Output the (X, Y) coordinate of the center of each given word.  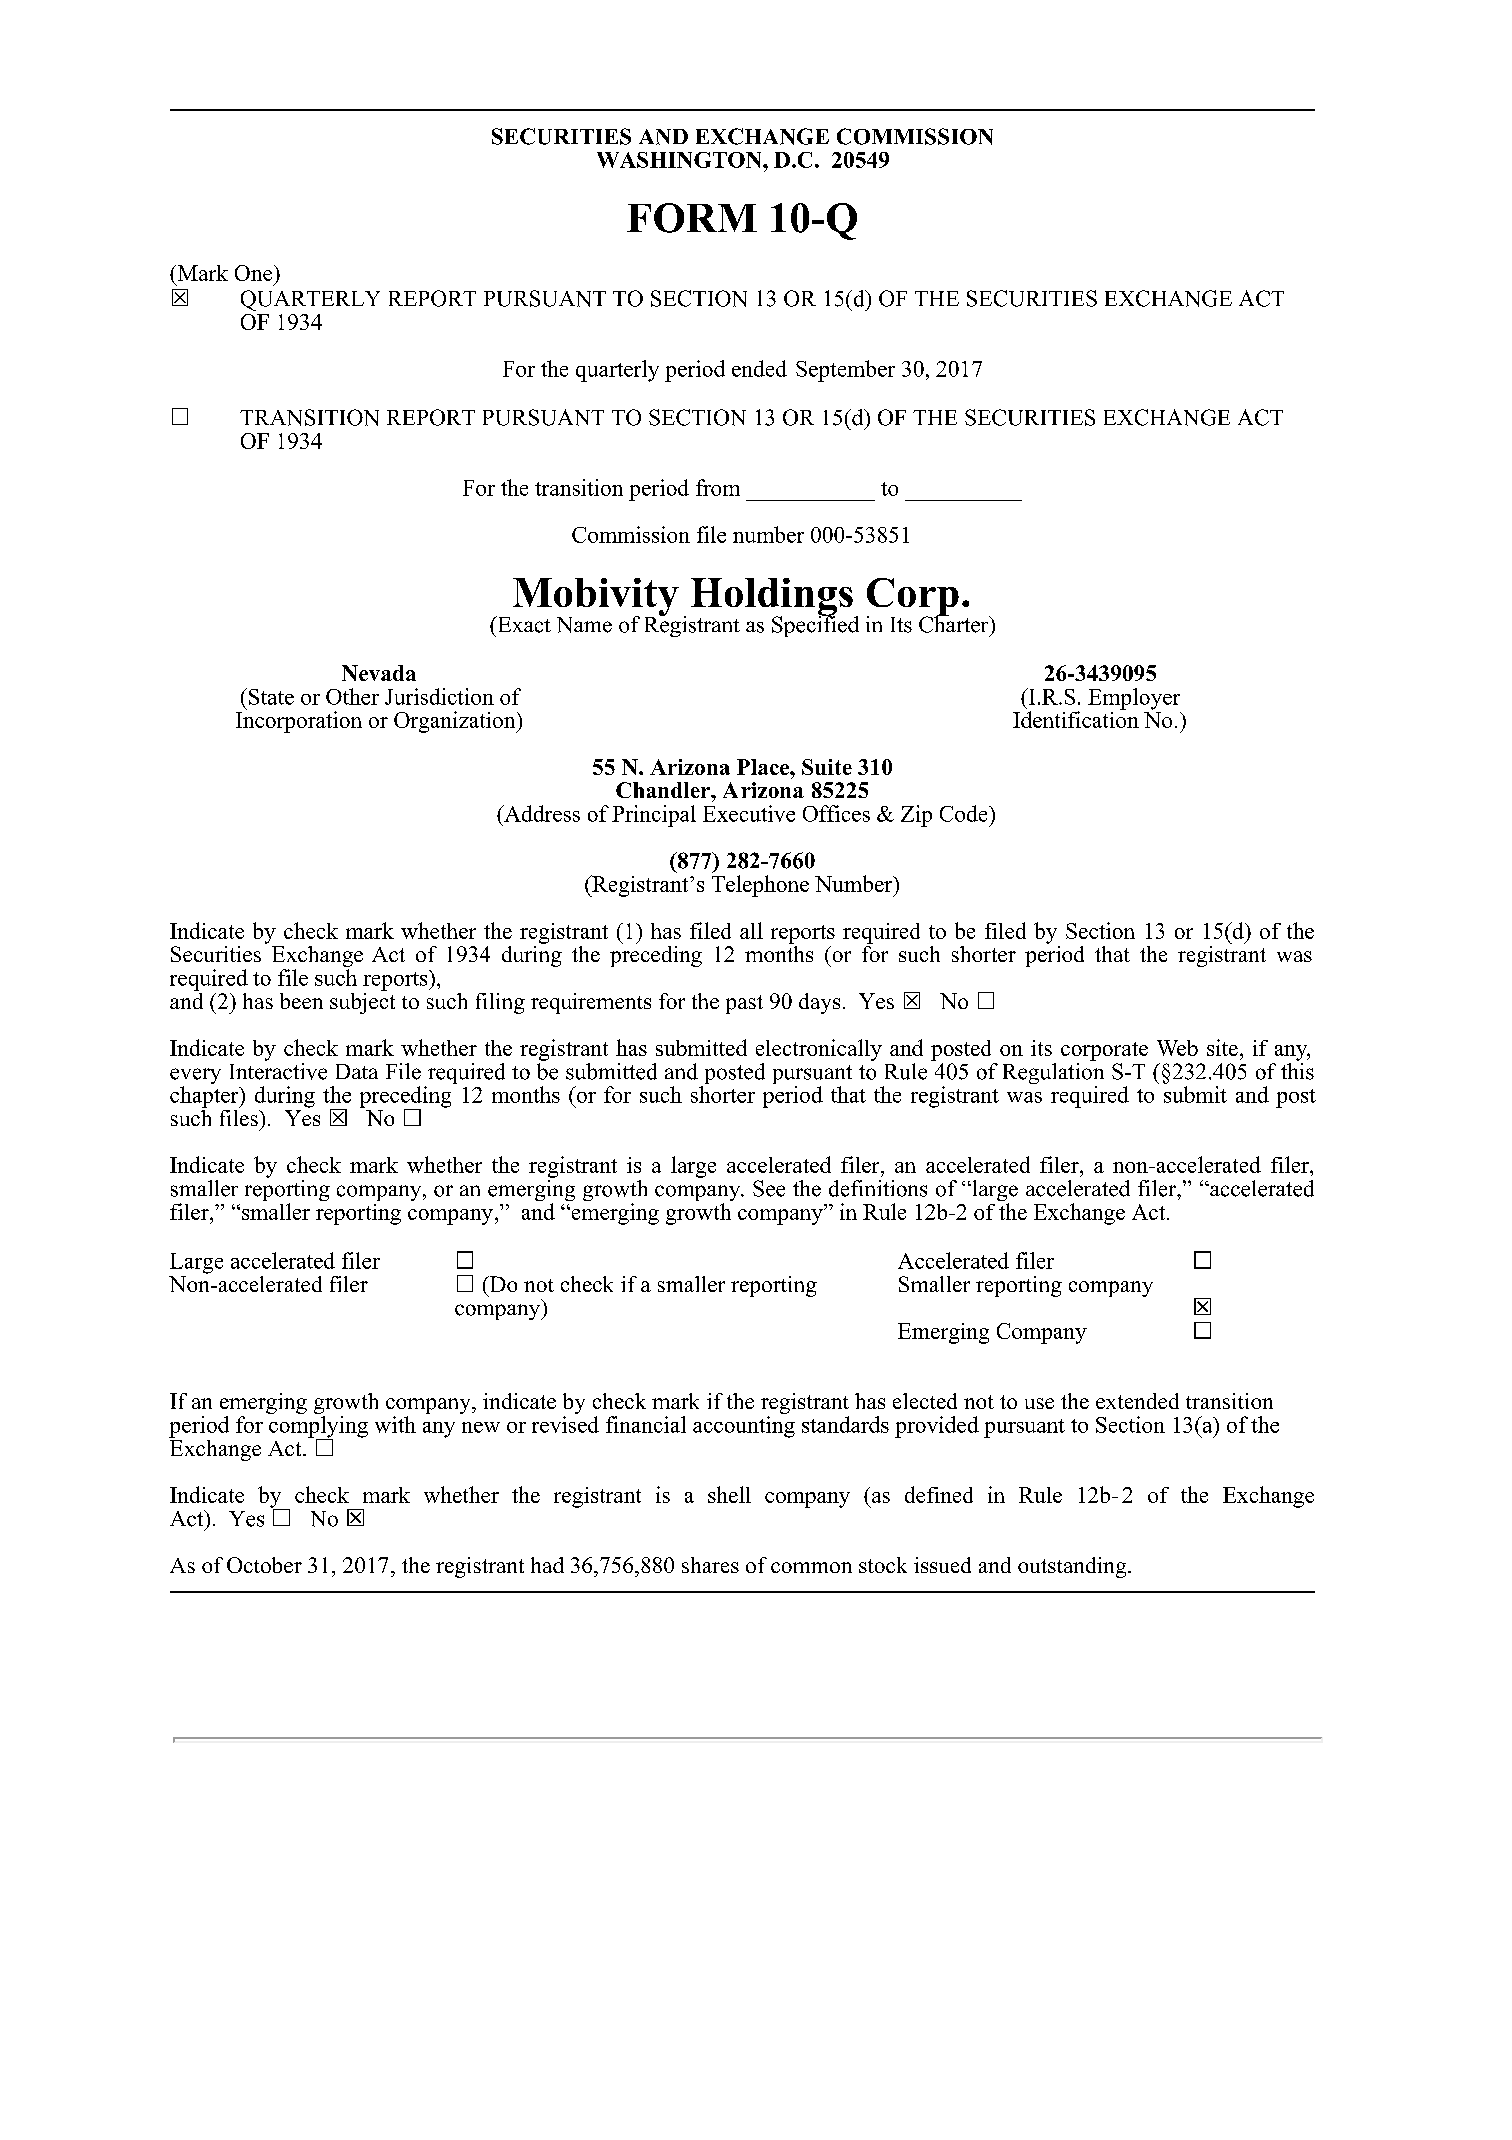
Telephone (760, 886)
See (769, 1188)
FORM (692, 218)
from (718, 487)
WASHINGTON (680, 160)
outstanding (1073, 1567)
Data (357, 1071)
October (264, 1565)
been (301, 1001)
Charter (955, 623)
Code (965, 813)
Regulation (1053, 1073)
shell (729, 1494)
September (845, 371)
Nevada (379, 673)
